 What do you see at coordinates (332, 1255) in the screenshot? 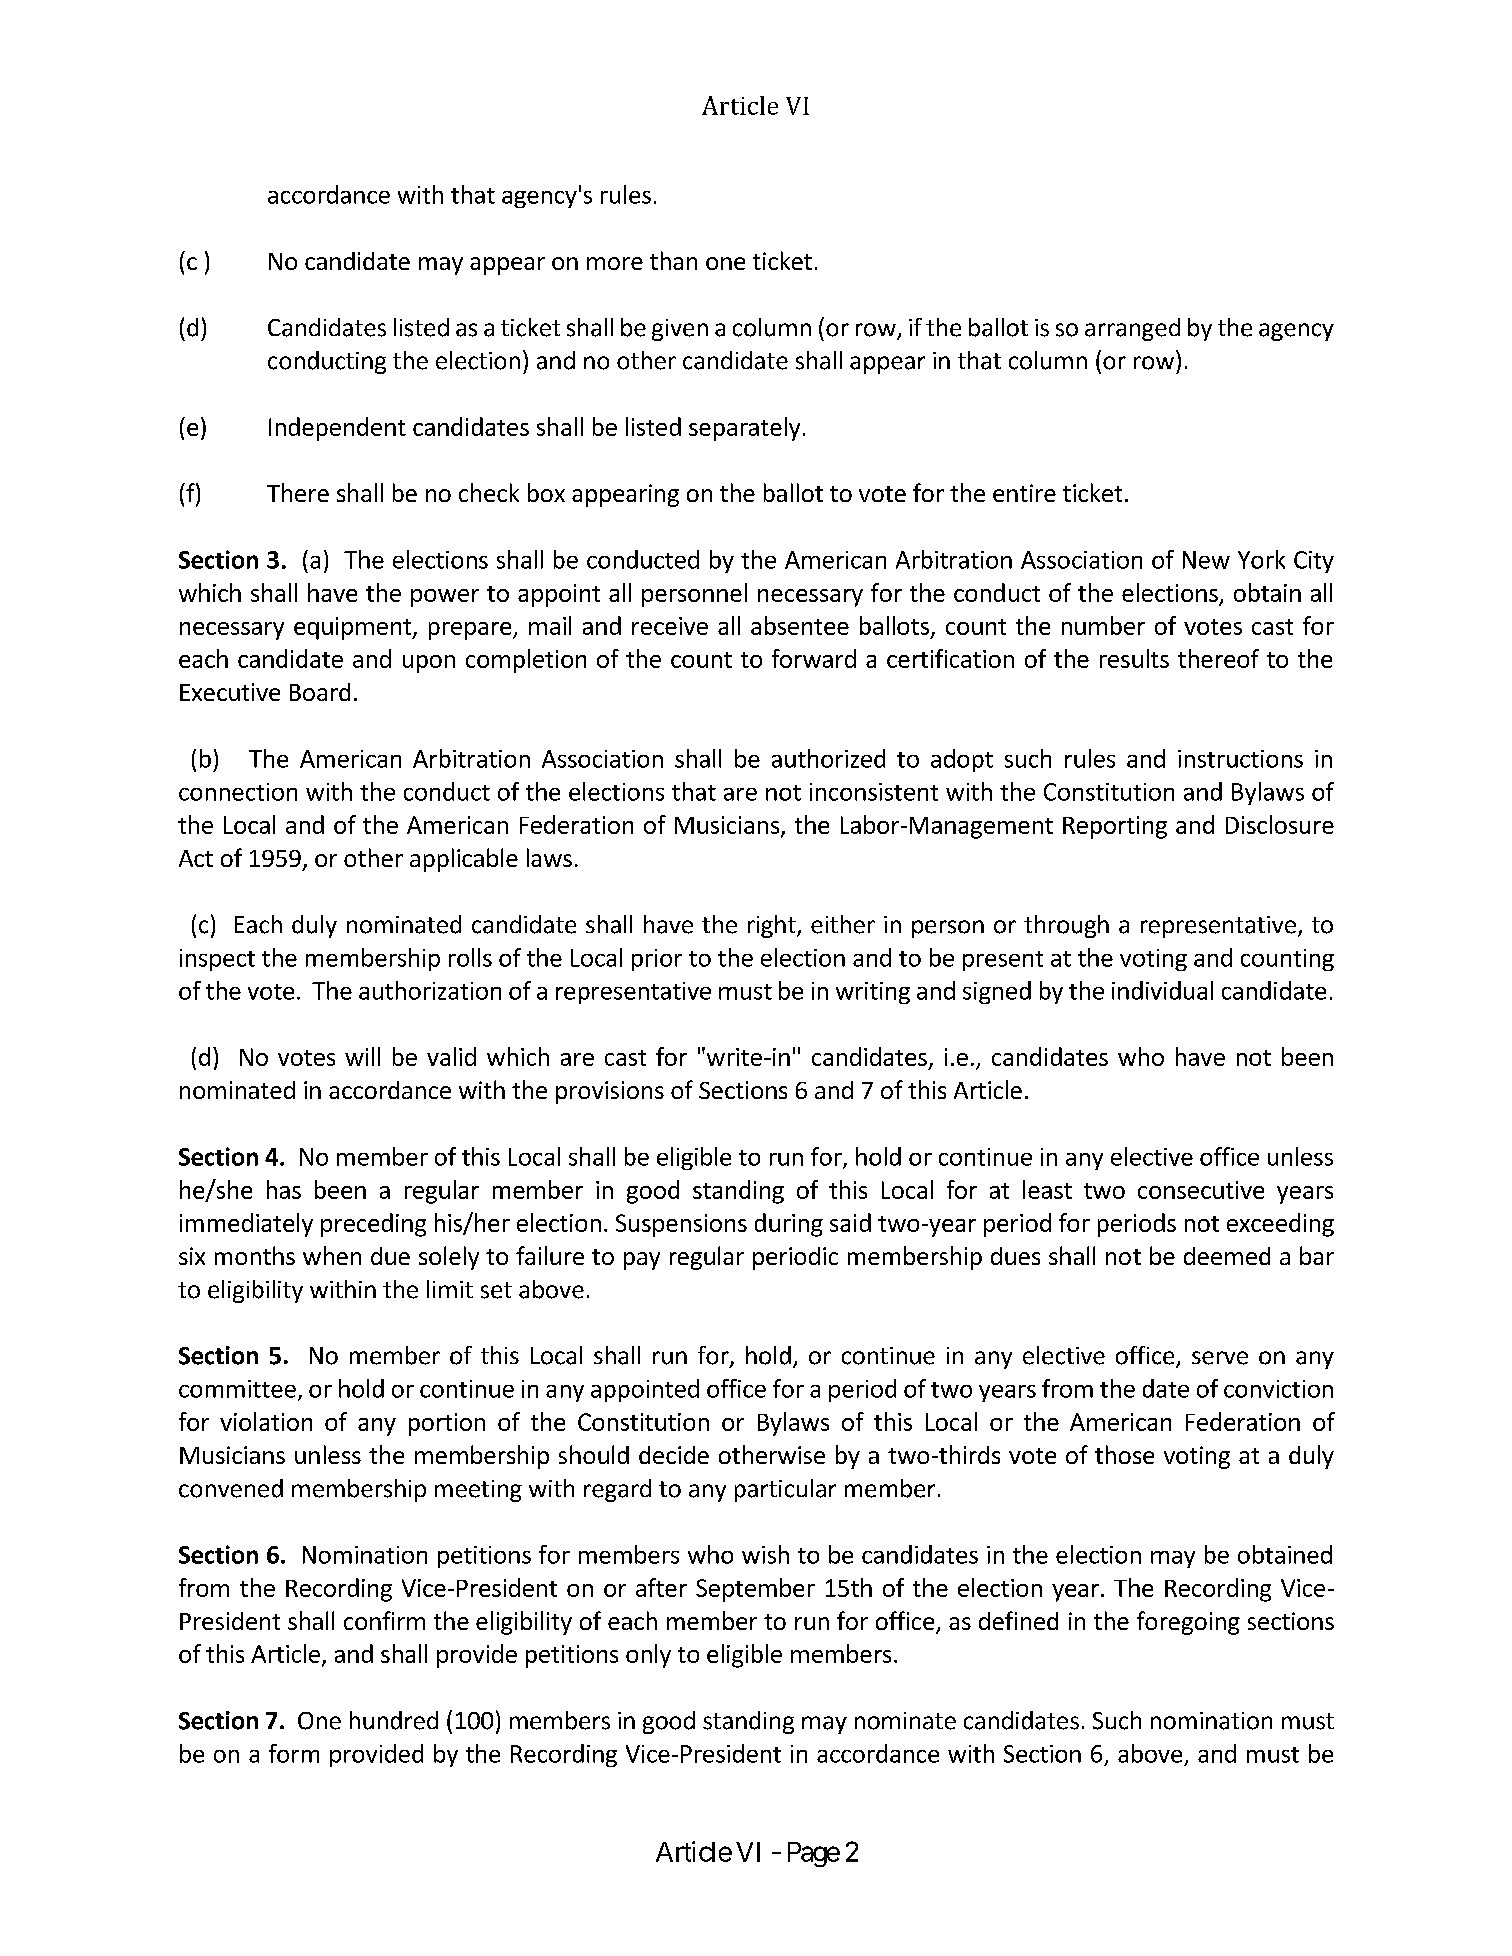
I see `when` at bounding box center [332, 1255].
